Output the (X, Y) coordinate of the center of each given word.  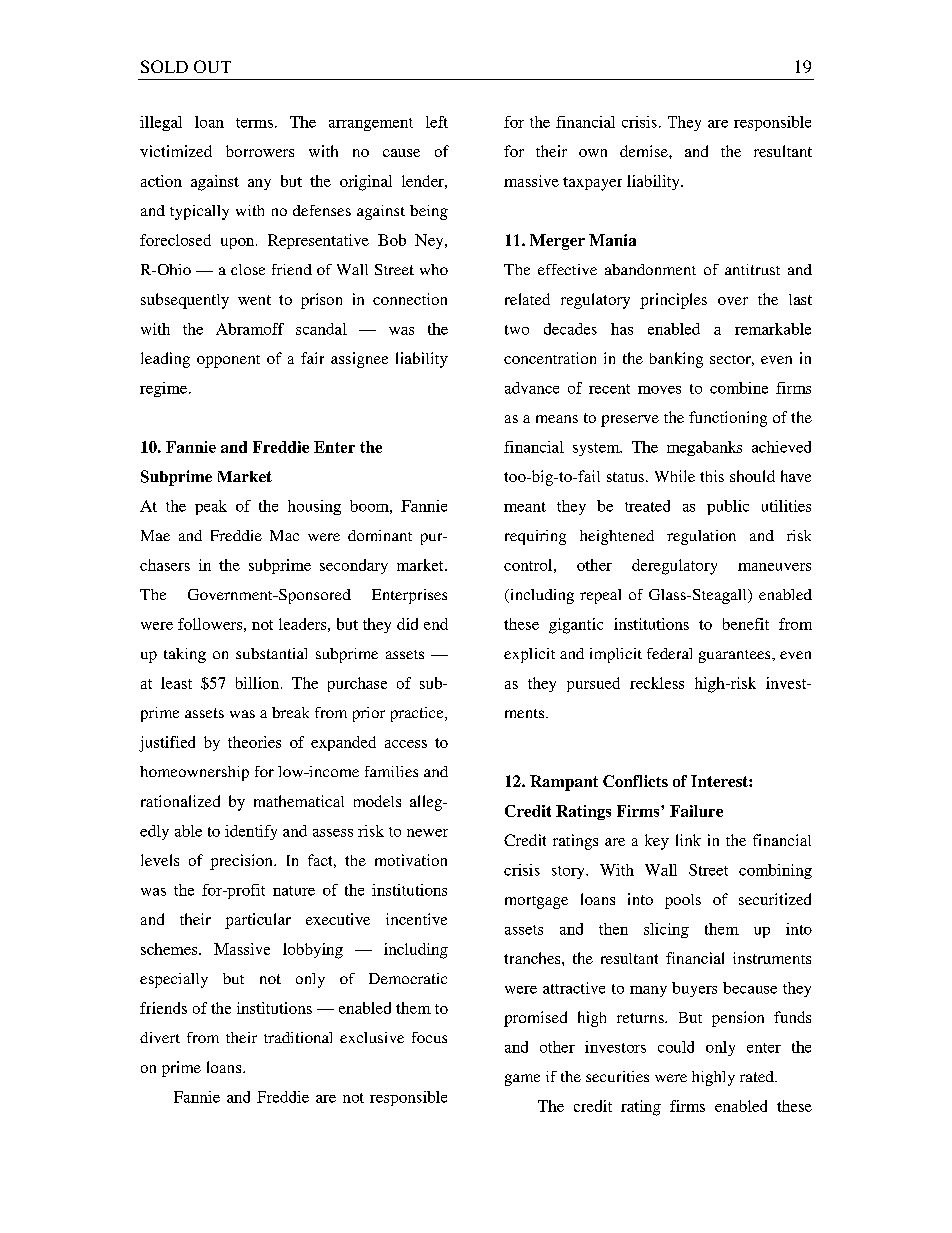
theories (254, 742)
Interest (720, 781)
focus (429, 1037)
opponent (228, 361)
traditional (298, 1037)
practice (418, 714)
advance (532, 388)
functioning (728, 419)
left (437, 122)
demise (645, 151)
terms (254, 123)
